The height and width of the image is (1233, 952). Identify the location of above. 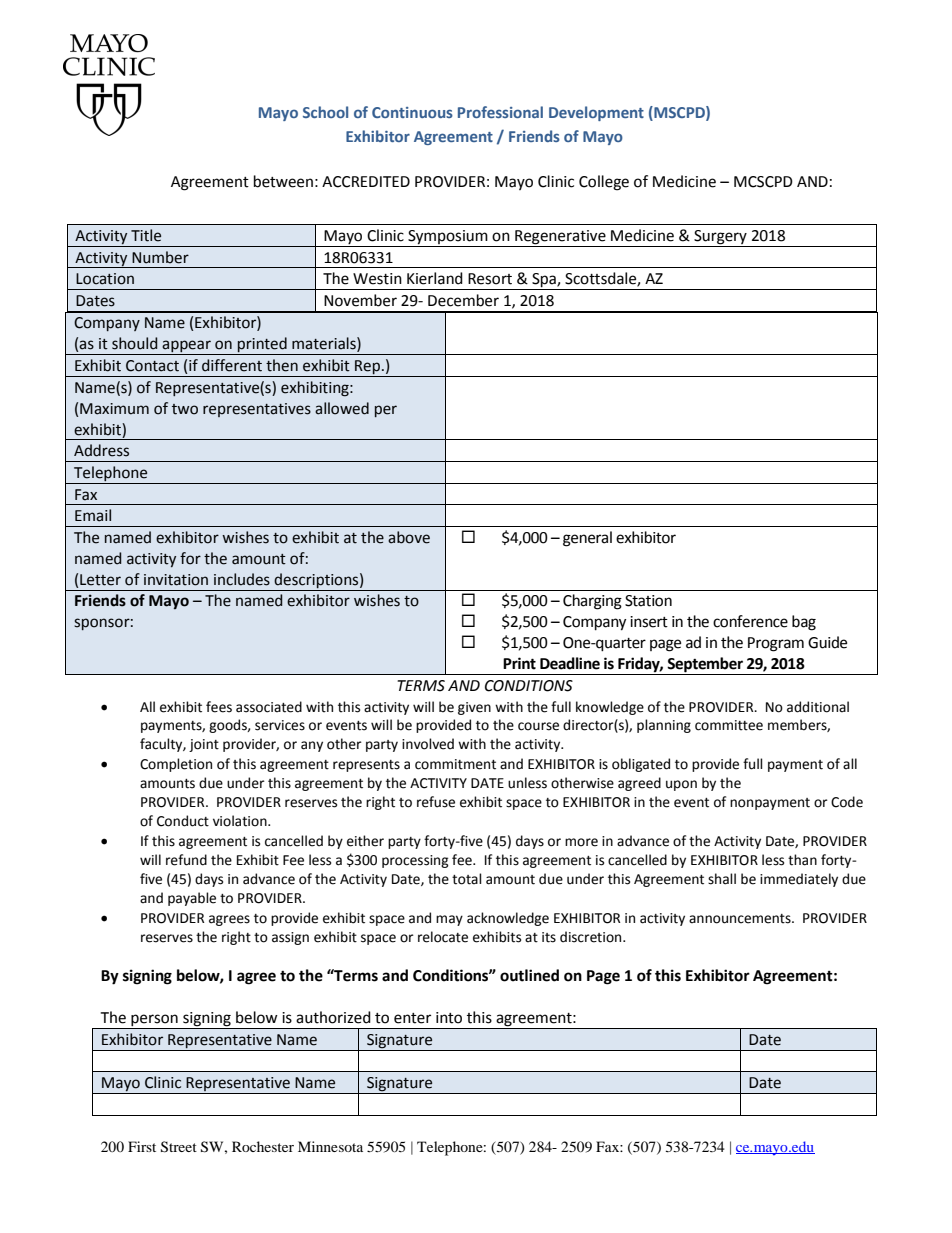
(409, 537).
